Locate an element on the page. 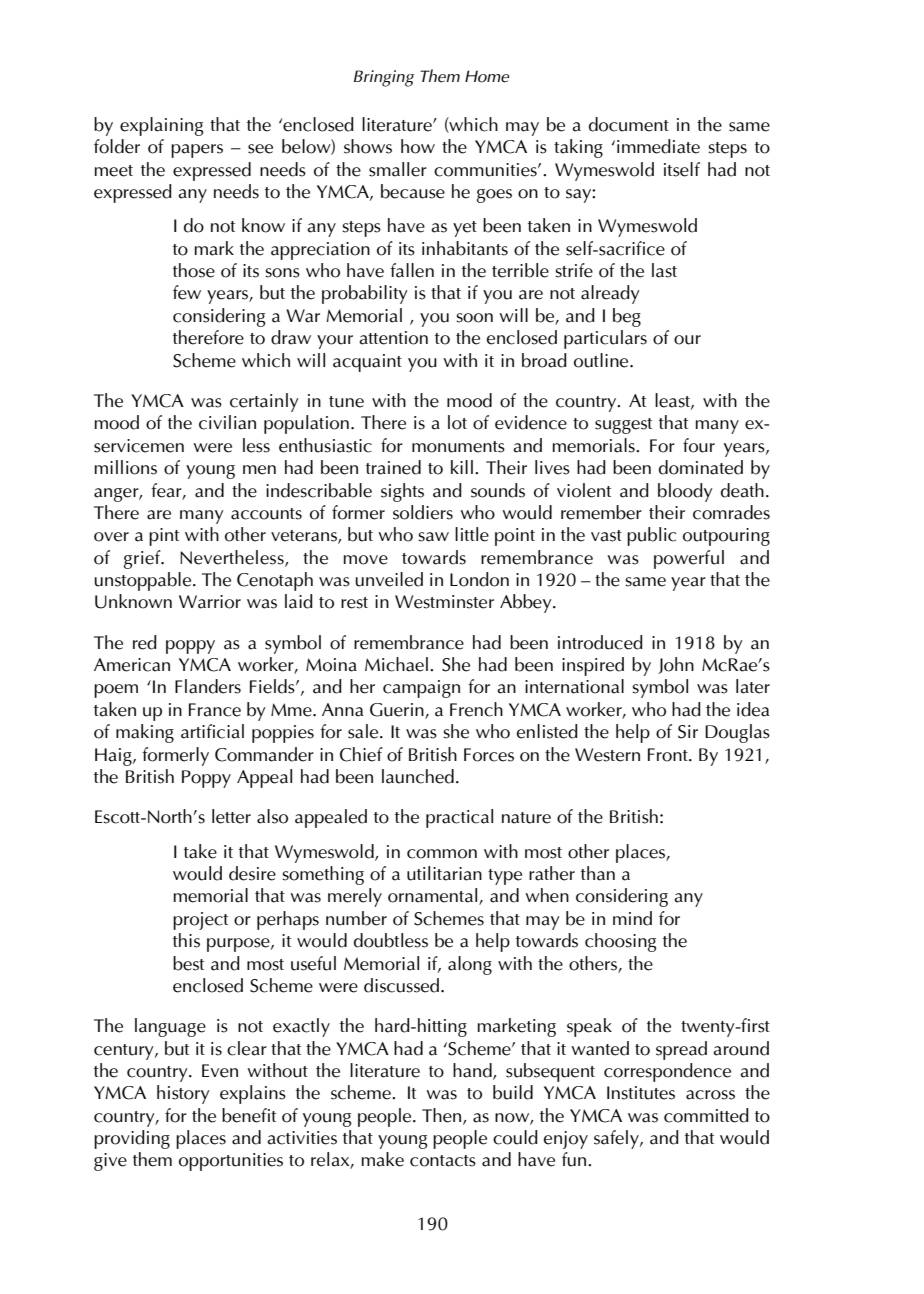 The image size is (924, 1294). civilian is located at coordinates (227, 422).
